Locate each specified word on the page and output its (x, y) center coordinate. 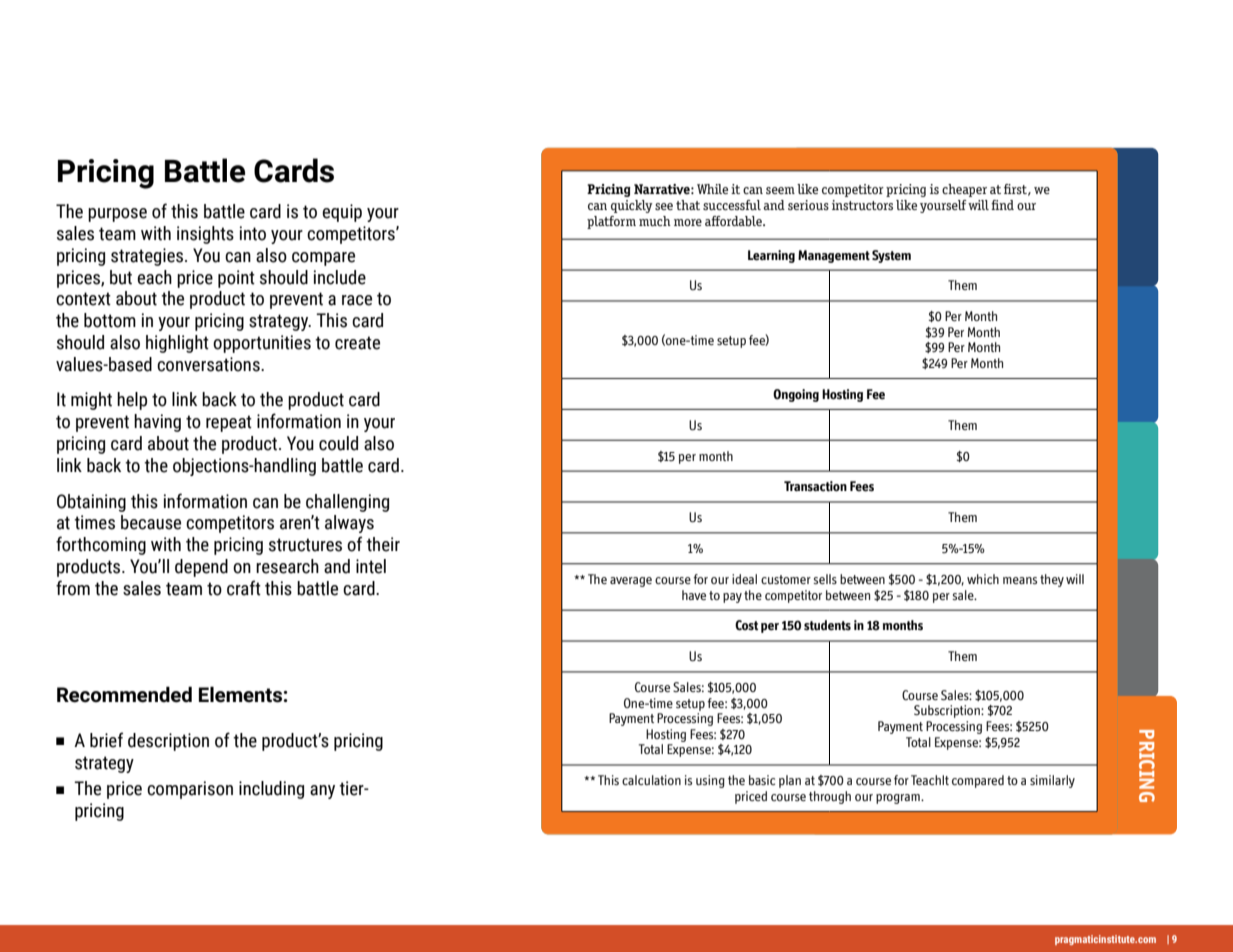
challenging (347, 503)
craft (244, 588)
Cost (746, 625)
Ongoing (796, 395)
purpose (117, 215)
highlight (177, 344)
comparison (190, 790)
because (151, 522)
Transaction (815, 486)
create (357, 343)
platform (611, 222)
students (827, 625)
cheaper (964, 190)
